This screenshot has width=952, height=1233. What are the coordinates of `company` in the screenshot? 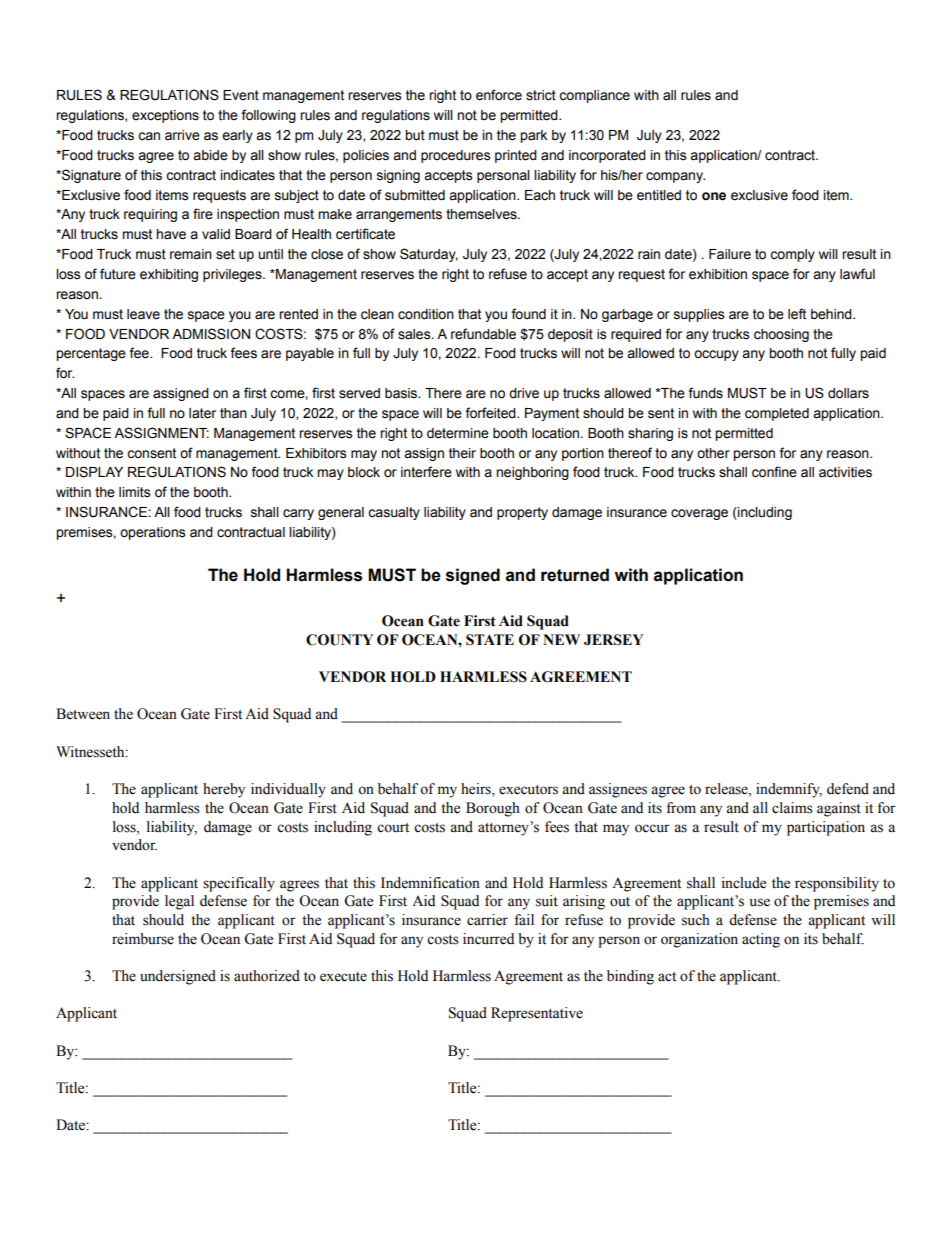 It's located at (675, 177).
